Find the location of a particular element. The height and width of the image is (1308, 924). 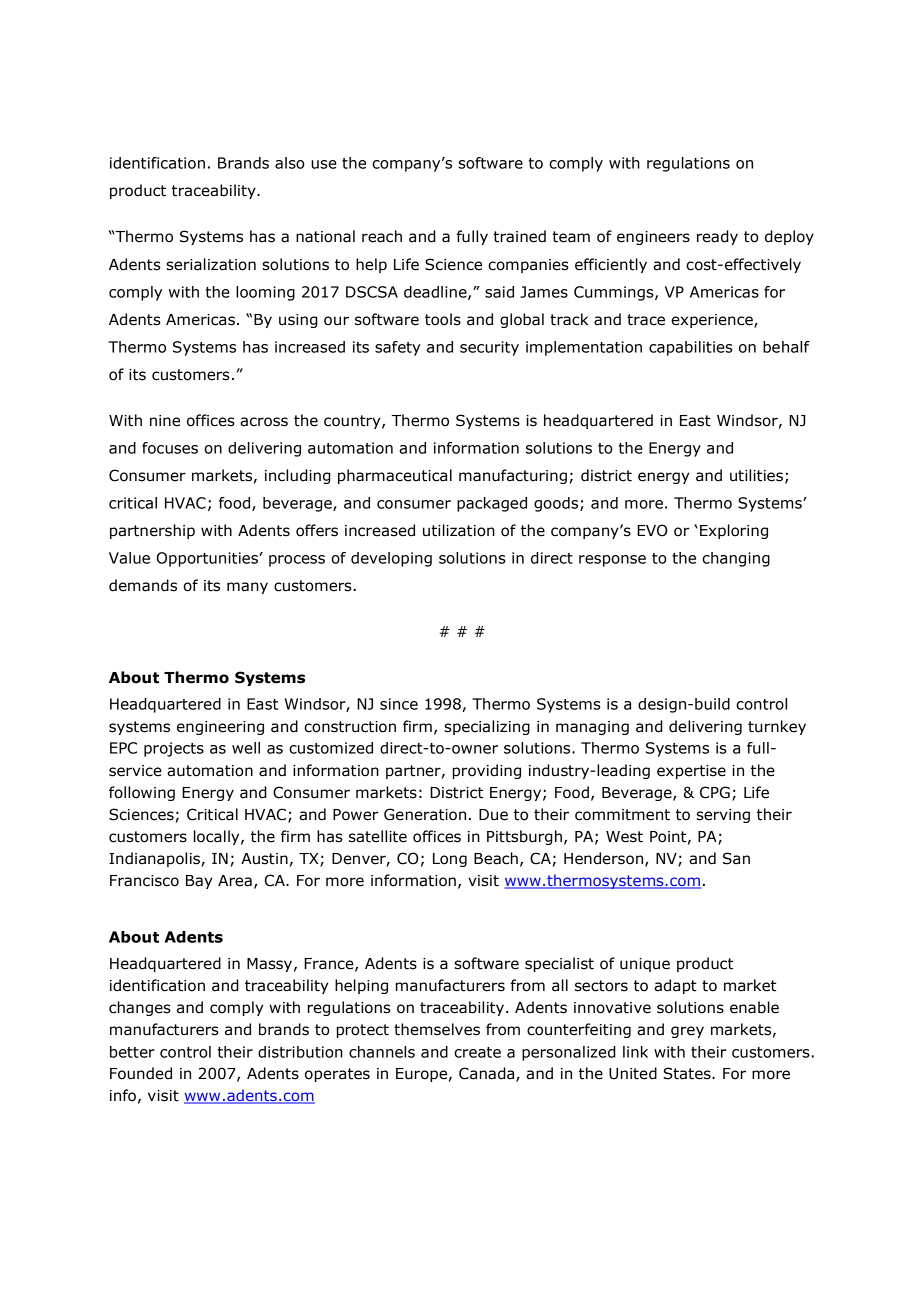

trained is located at coordinates (519, 236).
